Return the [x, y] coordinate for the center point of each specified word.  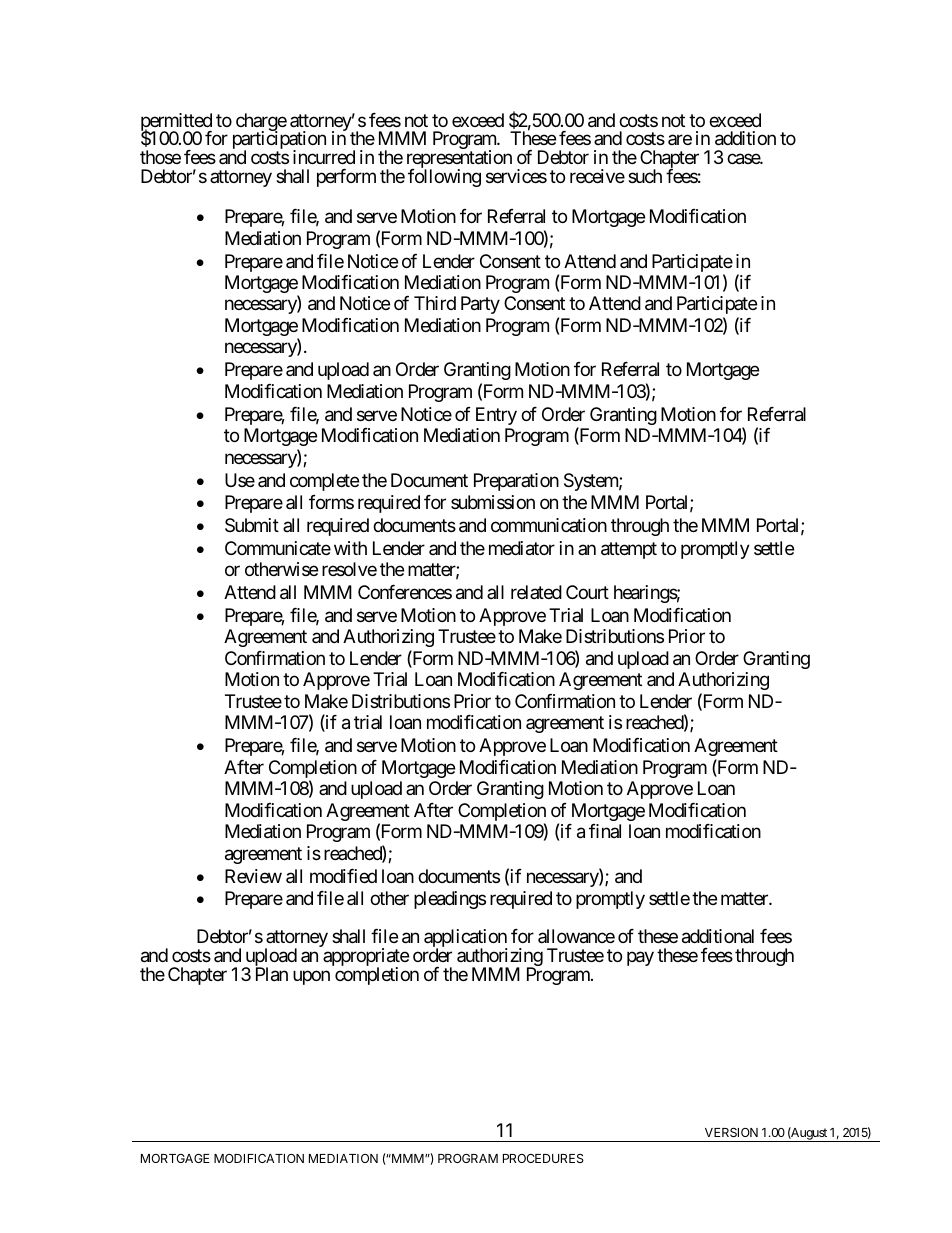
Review [253, 876]
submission [493, 502]
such [645, 176]
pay [640, 959]
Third [435, 303]
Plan [272, 974]
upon [311, 977]
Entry [496, 416]
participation [279, 141]
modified [343, 876]
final [605, 831]
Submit [252, 525]
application [466, 939]
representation [459, 160]
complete [324, 482]
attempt [629, 550]
